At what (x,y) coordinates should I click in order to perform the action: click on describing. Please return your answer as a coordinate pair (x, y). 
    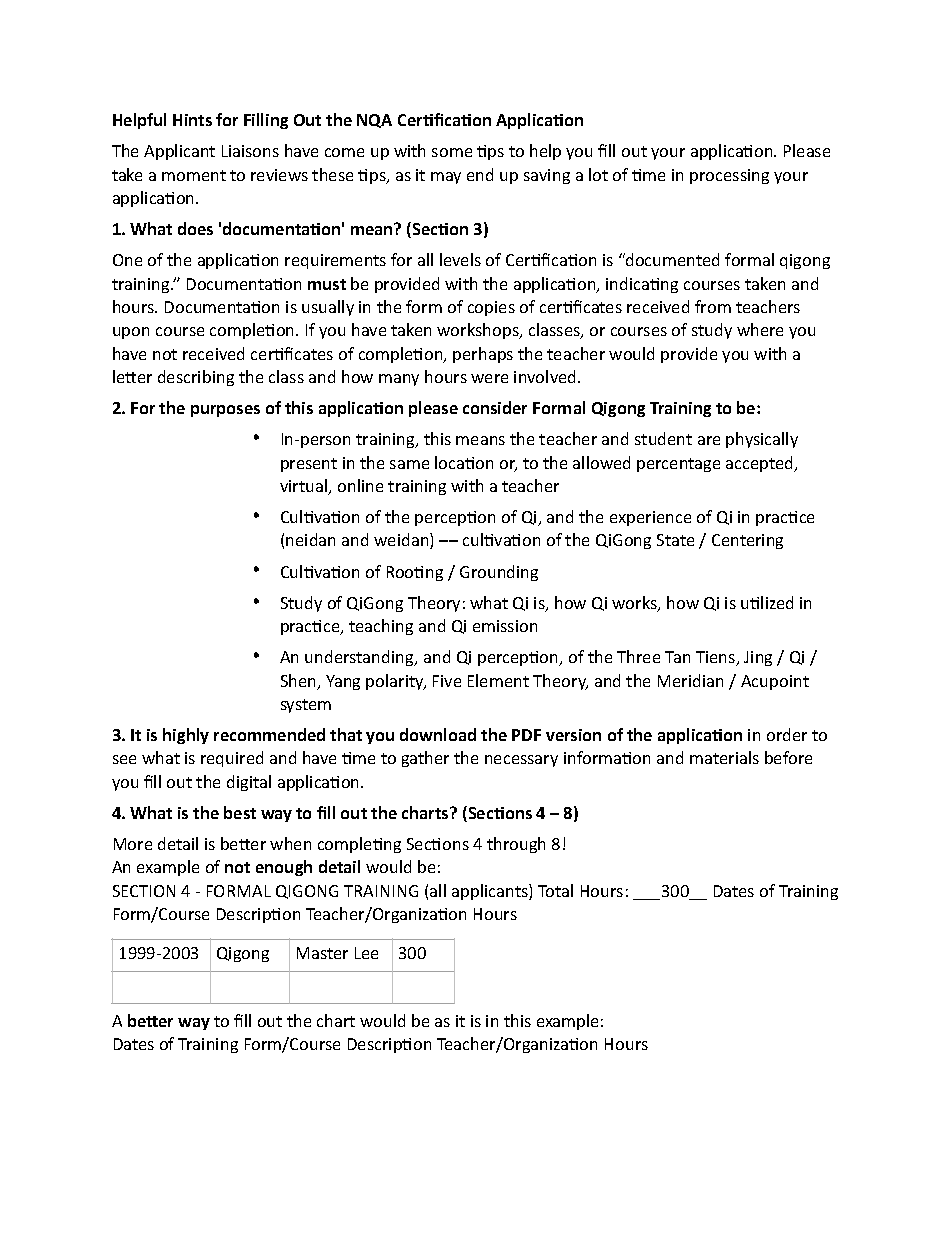
    Looking at the image, I should click on (196, 378).
